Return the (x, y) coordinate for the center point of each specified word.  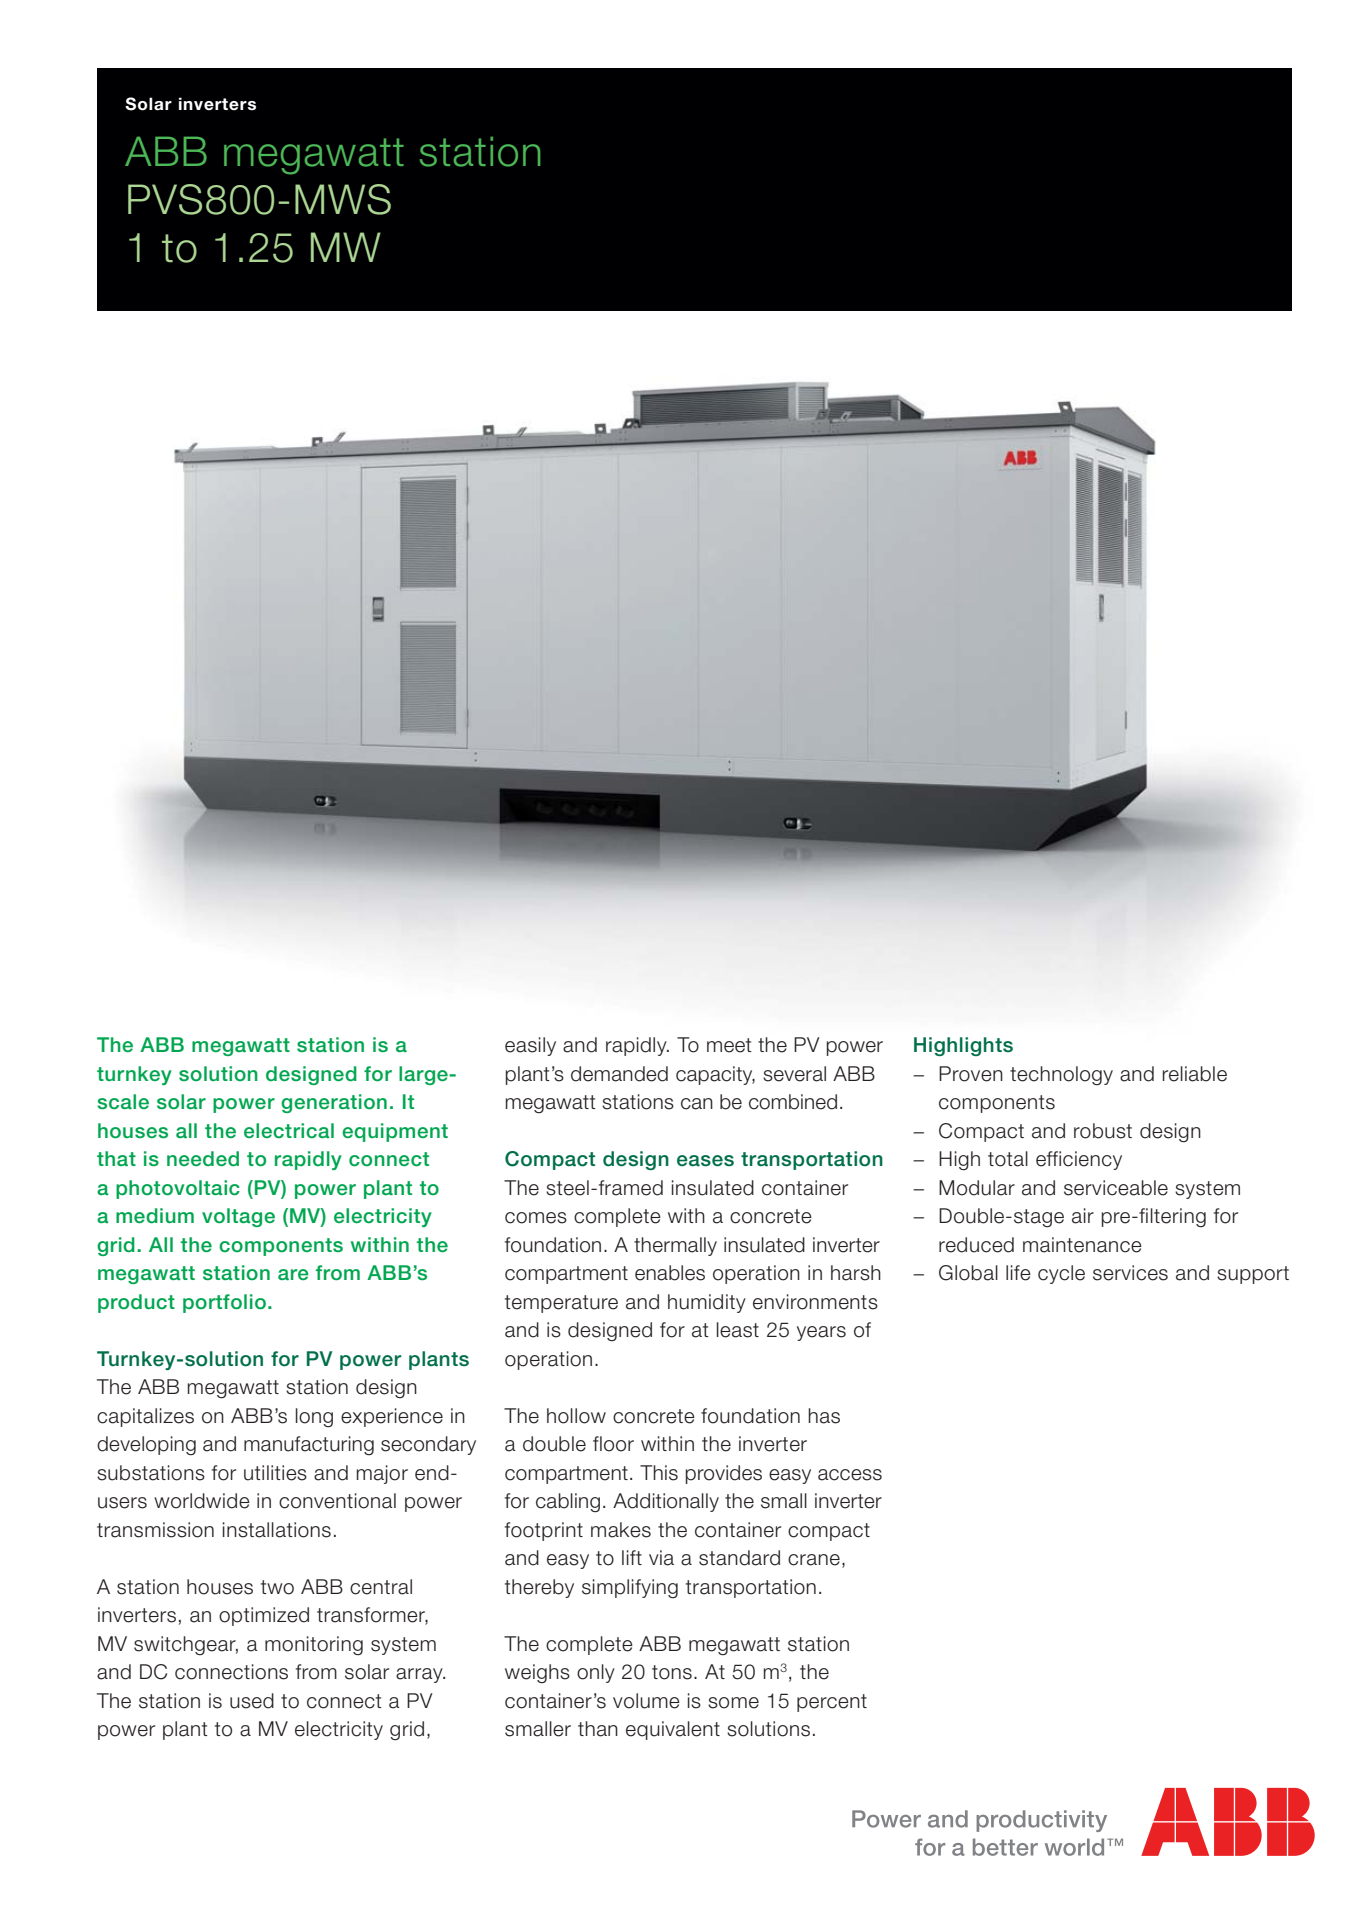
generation (334, 1103)
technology (1061, 1075)
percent (832, 1703)
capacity (715, 1075)
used (252, 1701)
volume (646, 1701)
